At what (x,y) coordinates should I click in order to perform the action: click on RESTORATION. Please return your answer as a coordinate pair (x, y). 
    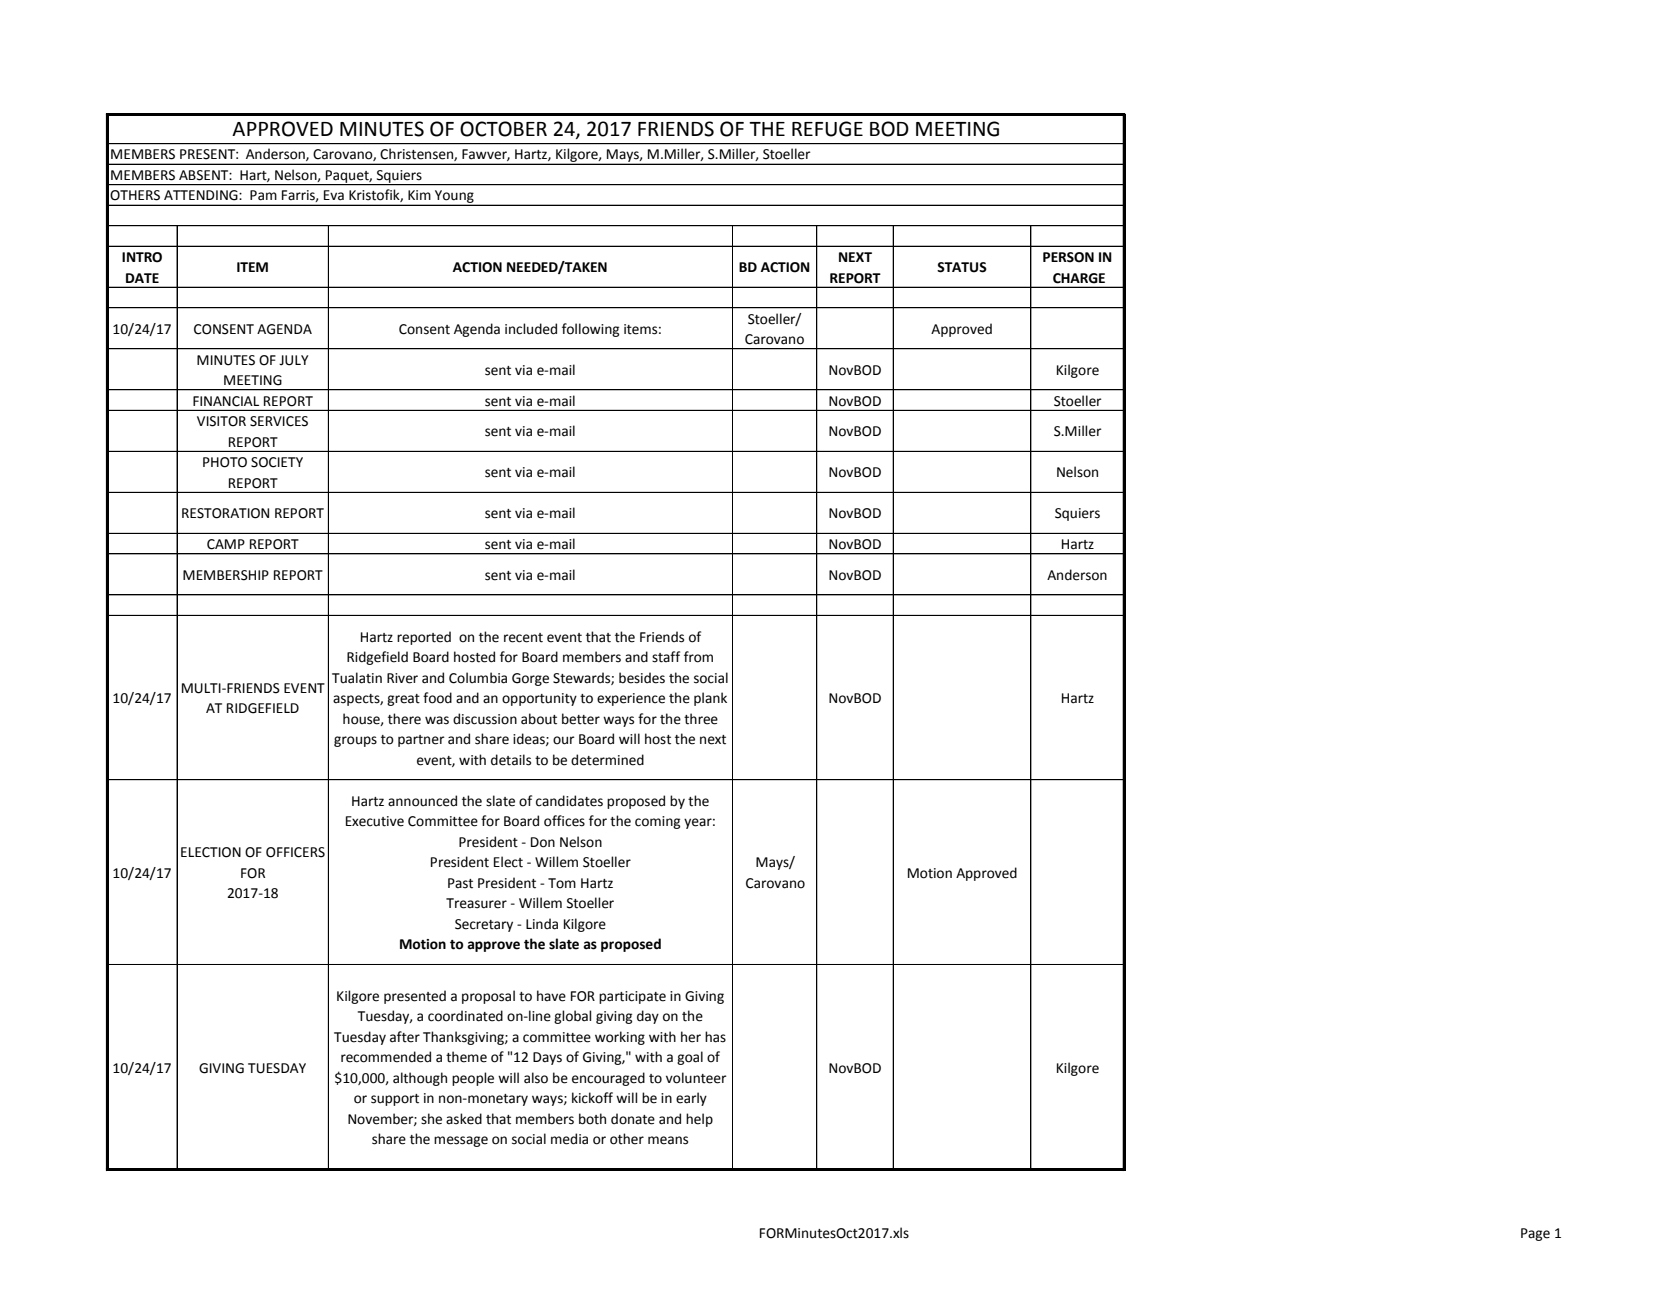
    Looking at the image, I should click on (225, 513).
